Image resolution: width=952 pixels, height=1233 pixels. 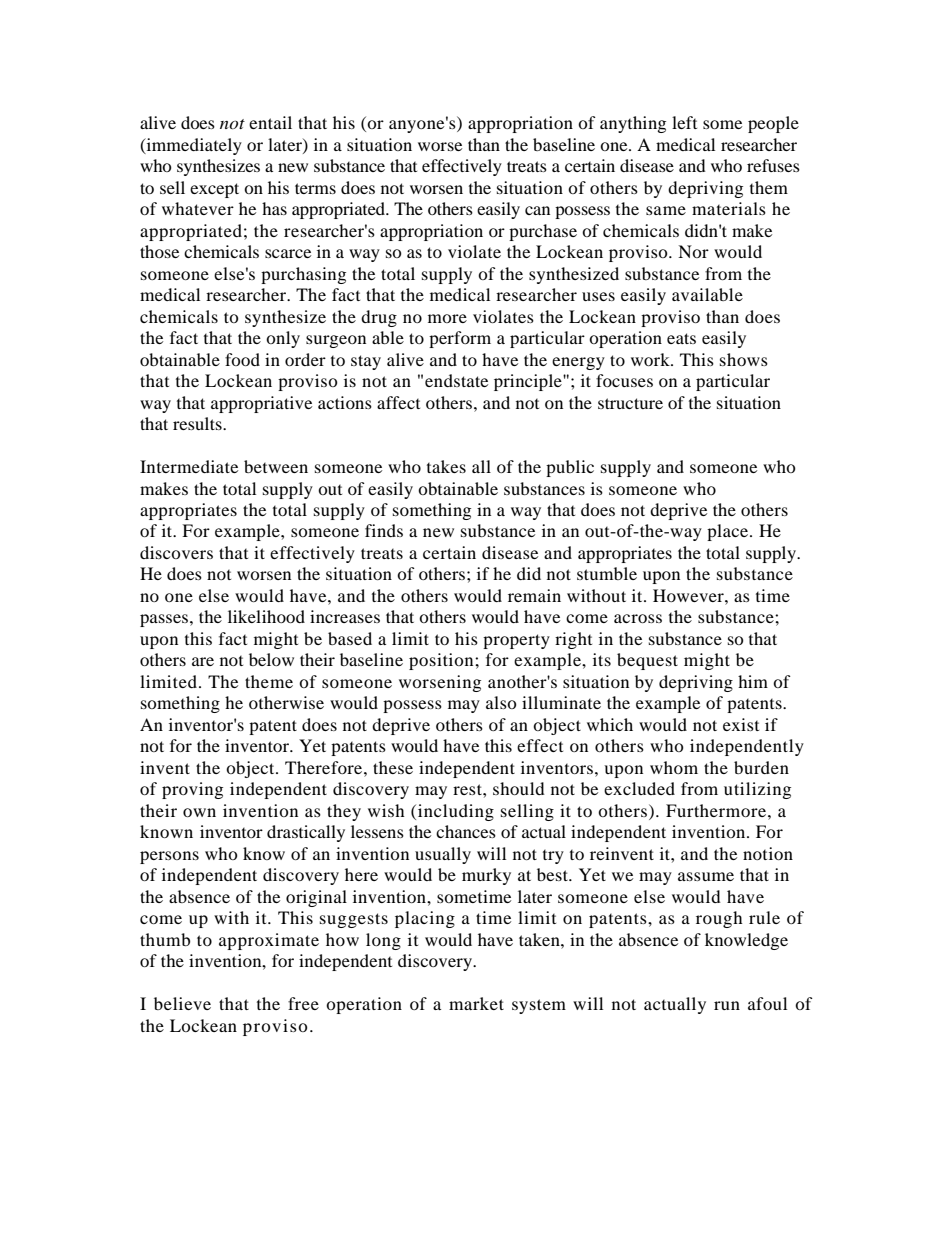 I want to click on can, so click(x=537, y=210).
